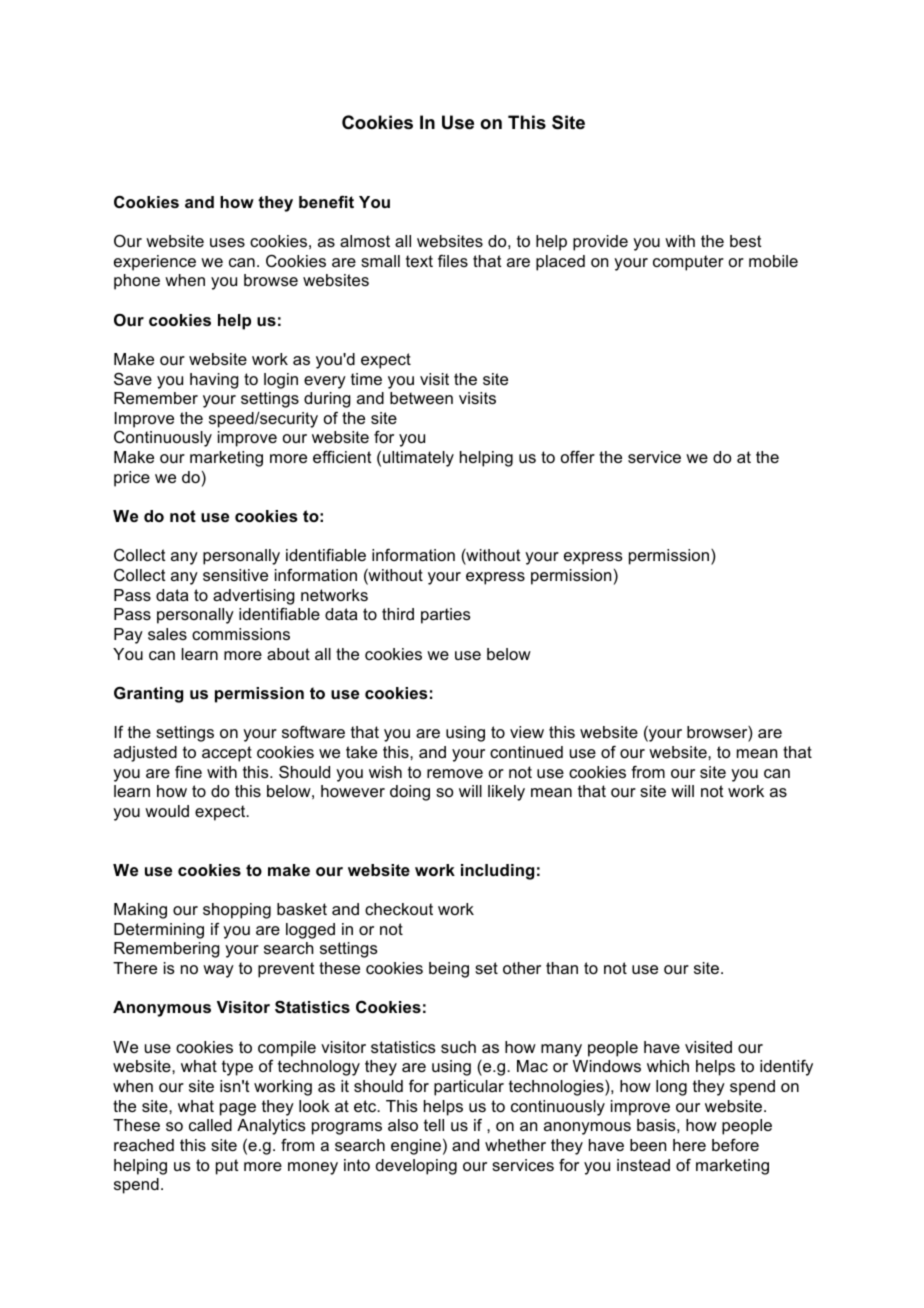 This document has width=924, height=1308. I want to click on called, so click(210, 1125).
